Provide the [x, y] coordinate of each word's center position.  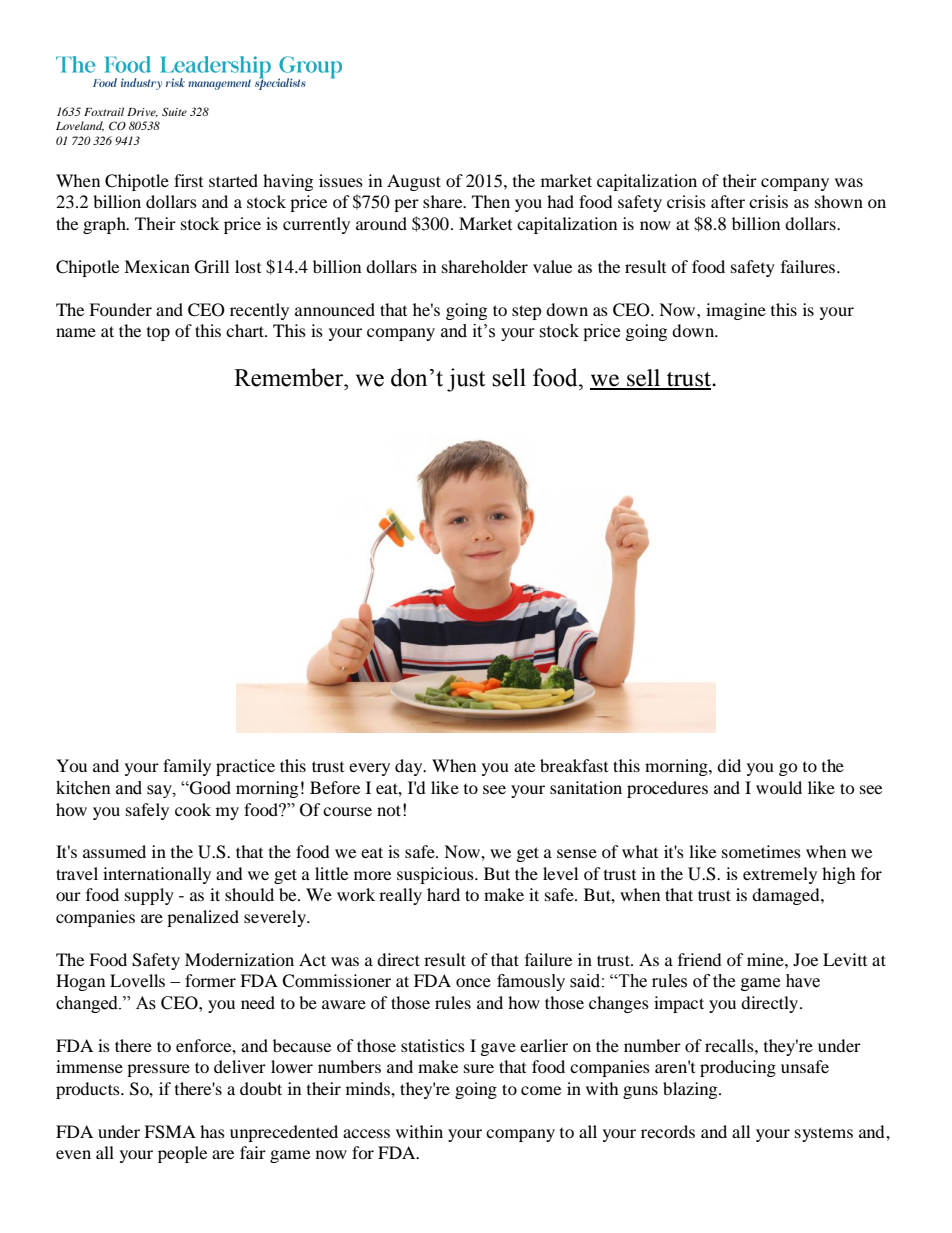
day [410, 767]
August [414, 182]
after [728, 201]
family [187, 767]
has [212, 1131]
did [729, 765]
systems [824, 1134]
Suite [174, 111]
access [366, 1133]
